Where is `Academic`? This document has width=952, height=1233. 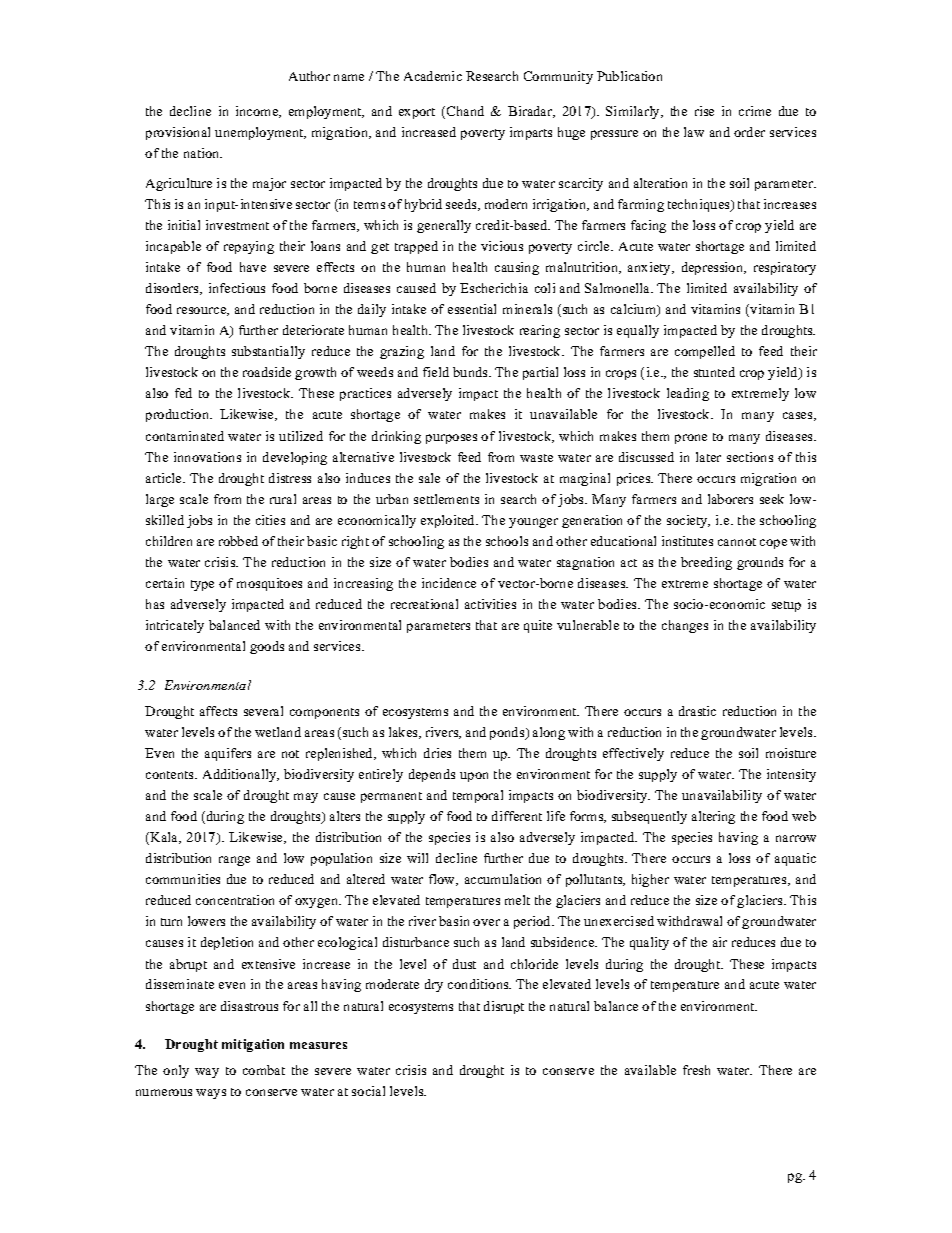
Academic is located at coordinates (433, 76).
